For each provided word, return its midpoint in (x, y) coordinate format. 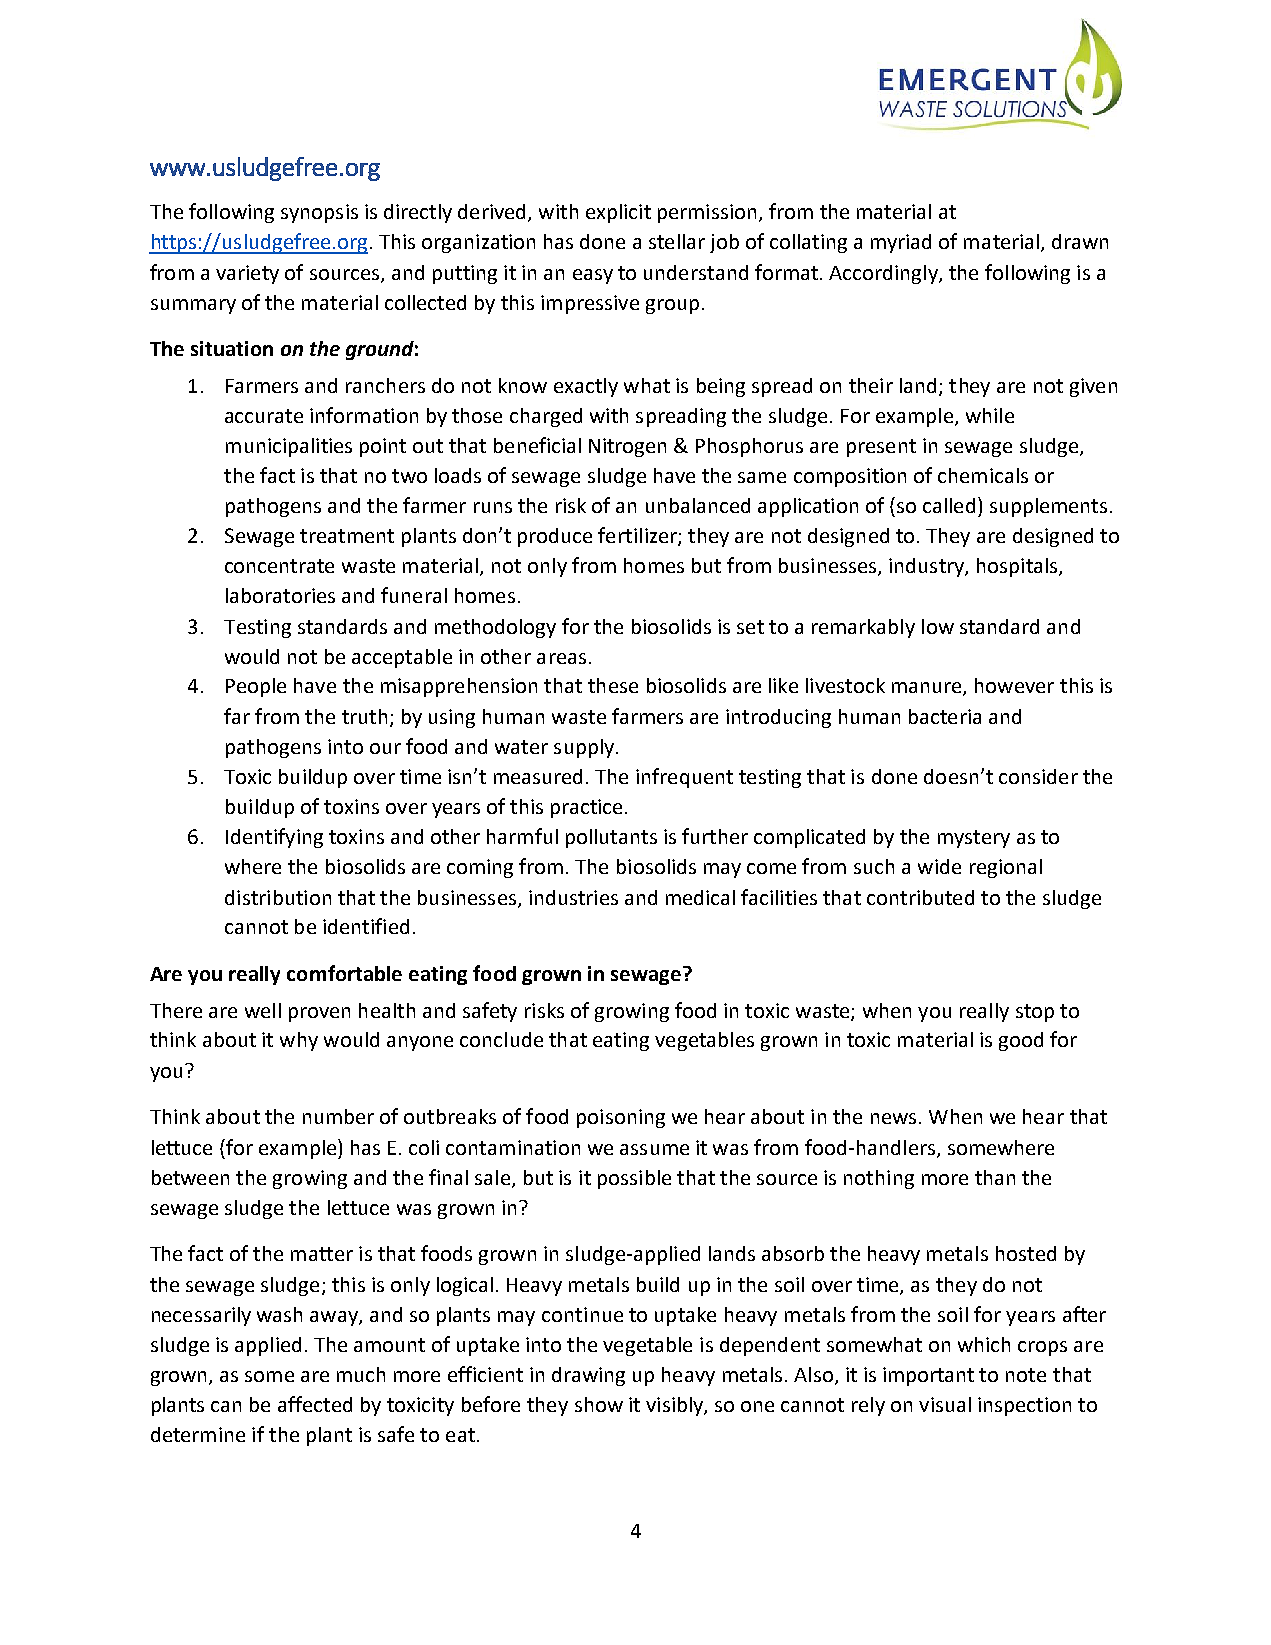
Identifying (274, 838)
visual (945, 1404)
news (893, 1118)
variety (247, 274)
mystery (974, 839)
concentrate (279, 566)
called (949, 505)
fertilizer (638, 536)
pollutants (611, 838)
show (599, 1404)
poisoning (621, 1118)
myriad (901, 243)
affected (315, 1404)
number (338, 1116)
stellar (677, 241)
